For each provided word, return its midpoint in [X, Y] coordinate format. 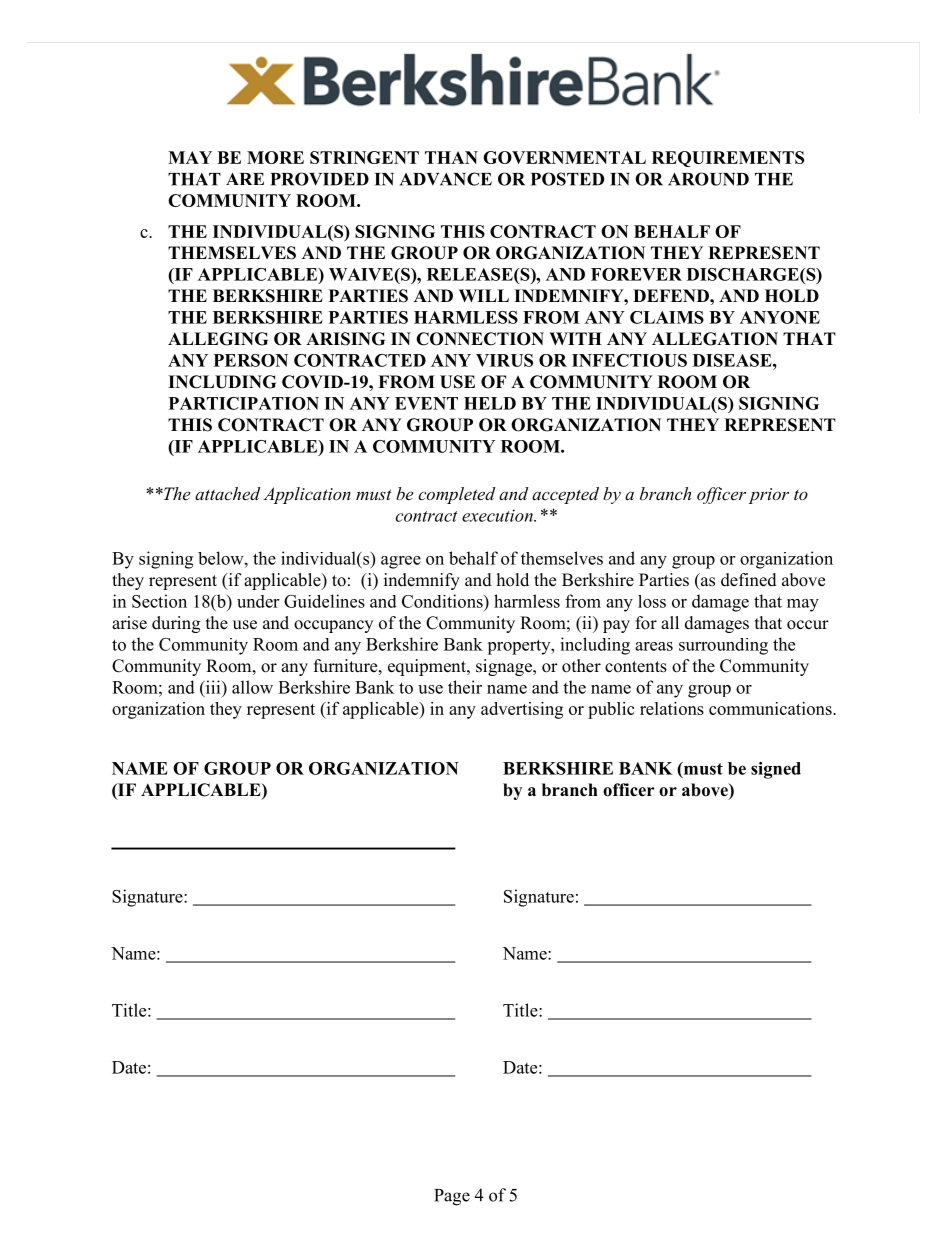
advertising [522, 710]
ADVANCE [446, 179]
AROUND [708, 179]
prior [769, 496]
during [176, 624]
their [465, 687]
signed [776, 770]
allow [252, 687]
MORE [275, 157]
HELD [490, 403]
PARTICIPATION [244, 403]
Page [452, 1197]
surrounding [723, 646]
